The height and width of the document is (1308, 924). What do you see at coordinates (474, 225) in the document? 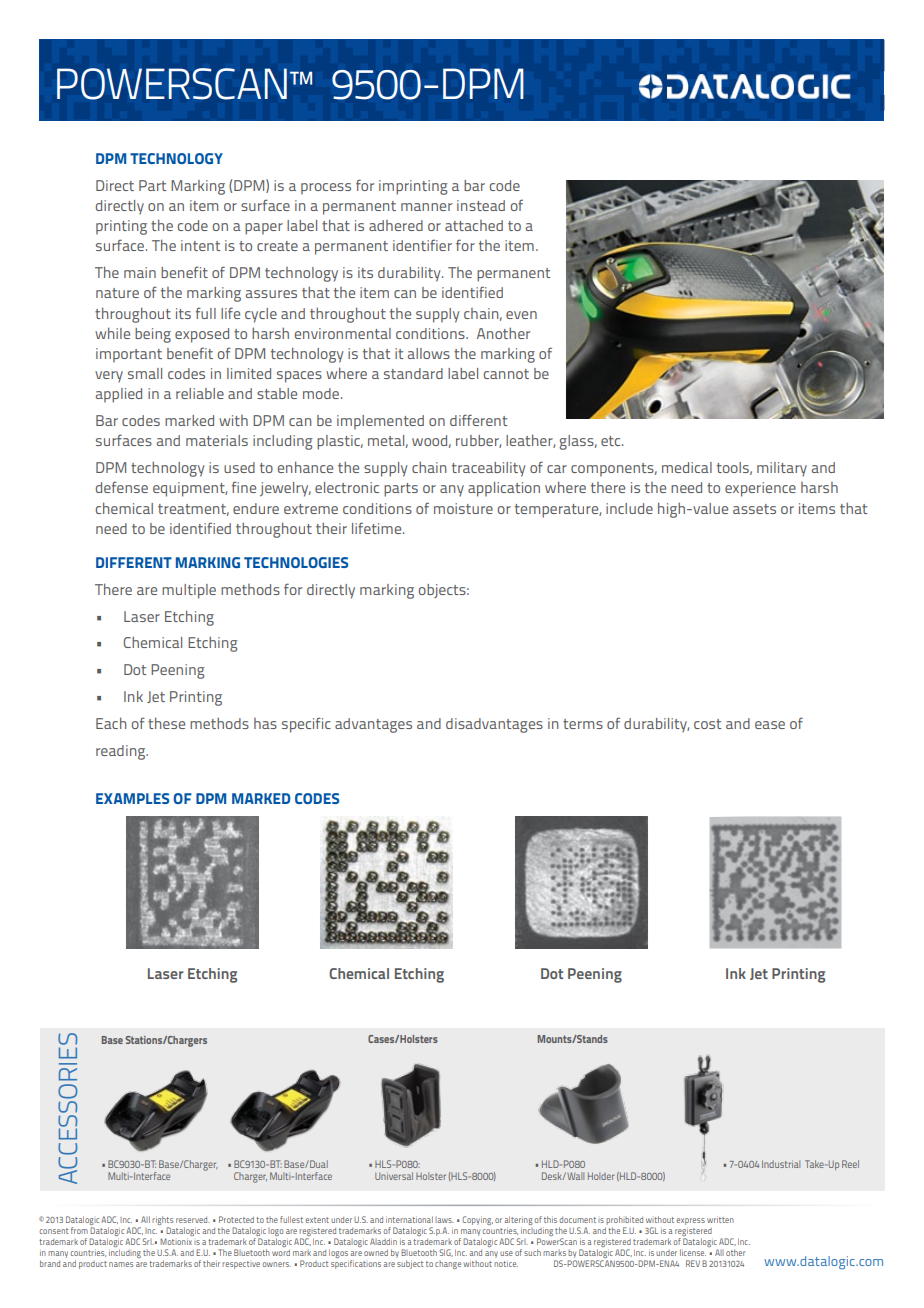
I see `attached` at bounding box center [474, 225].
